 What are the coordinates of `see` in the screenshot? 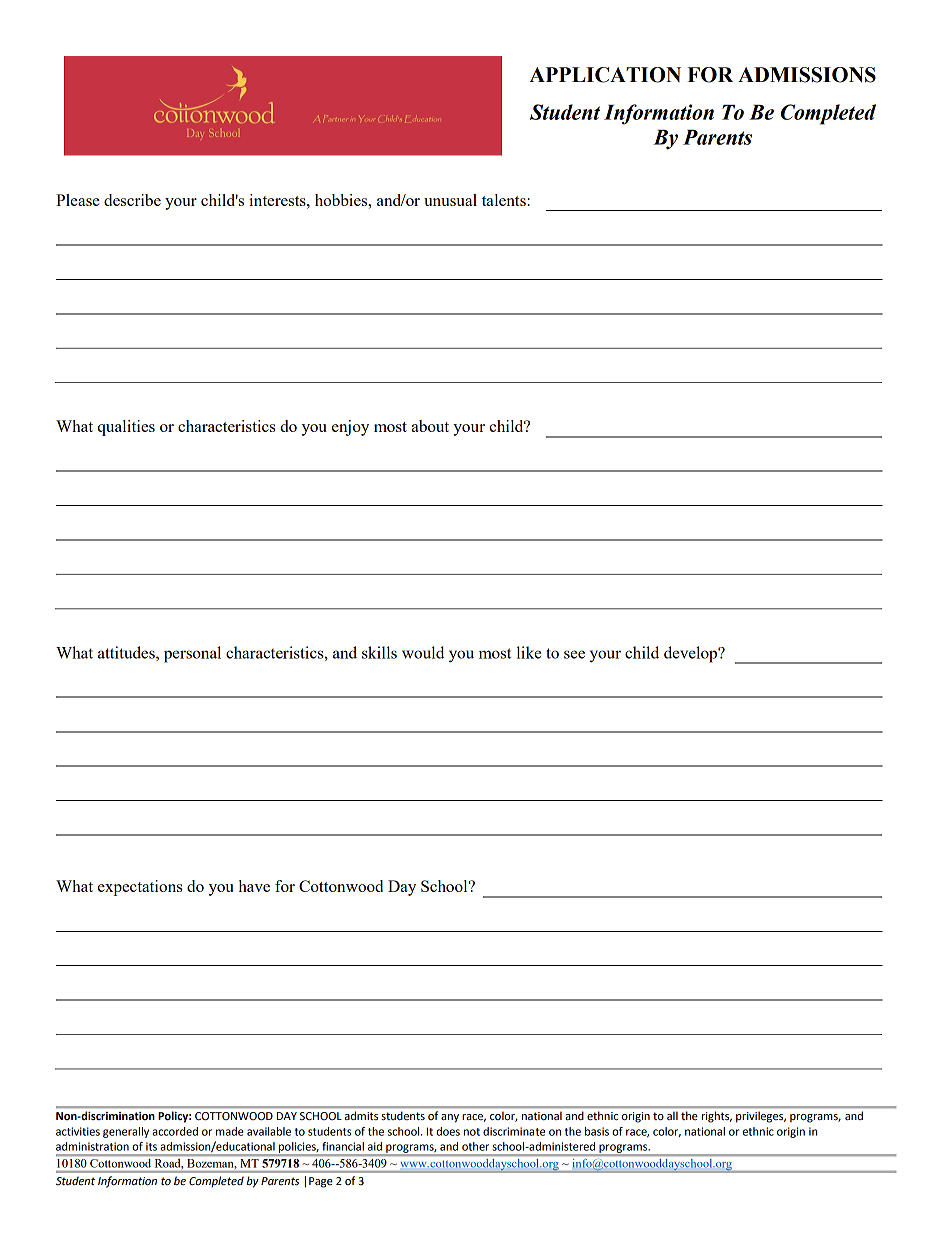 It's located at (574, 654).
